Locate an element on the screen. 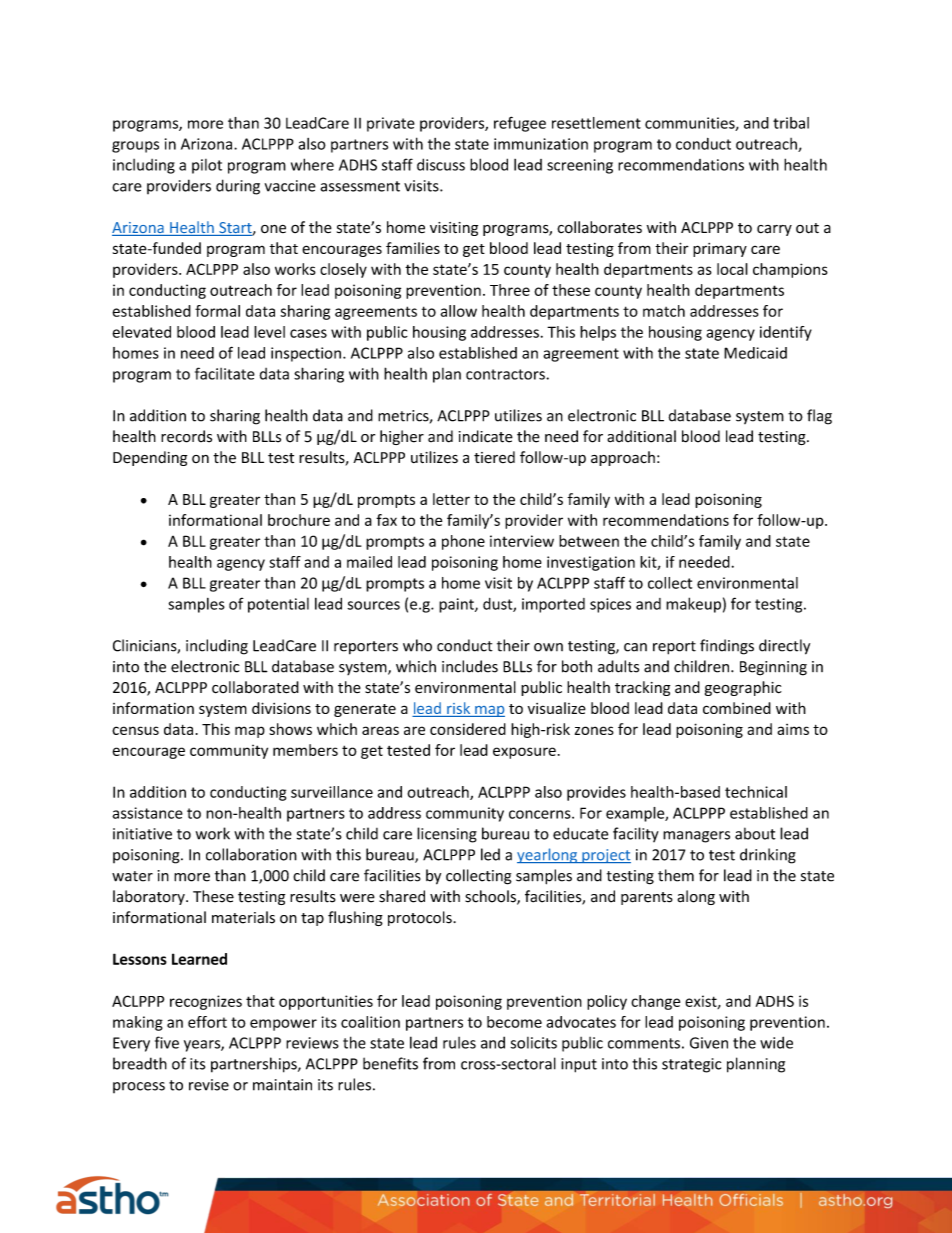 The image size is (952, 1233). shows is located at coordinates (290, 729).
